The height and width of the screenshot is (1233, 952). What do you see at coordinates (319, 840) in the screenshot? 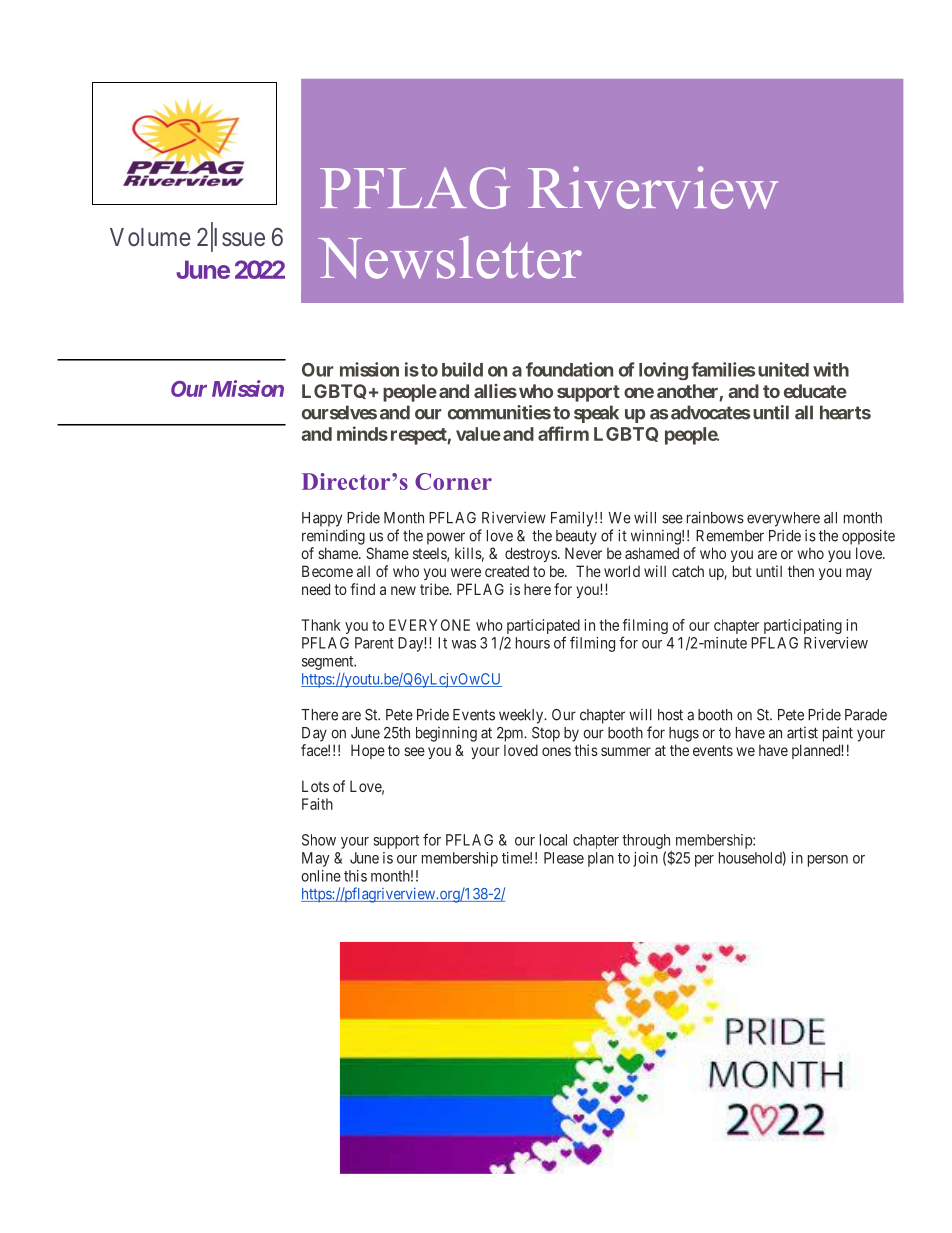
I see `Show` at bounding box center [319, 840].
